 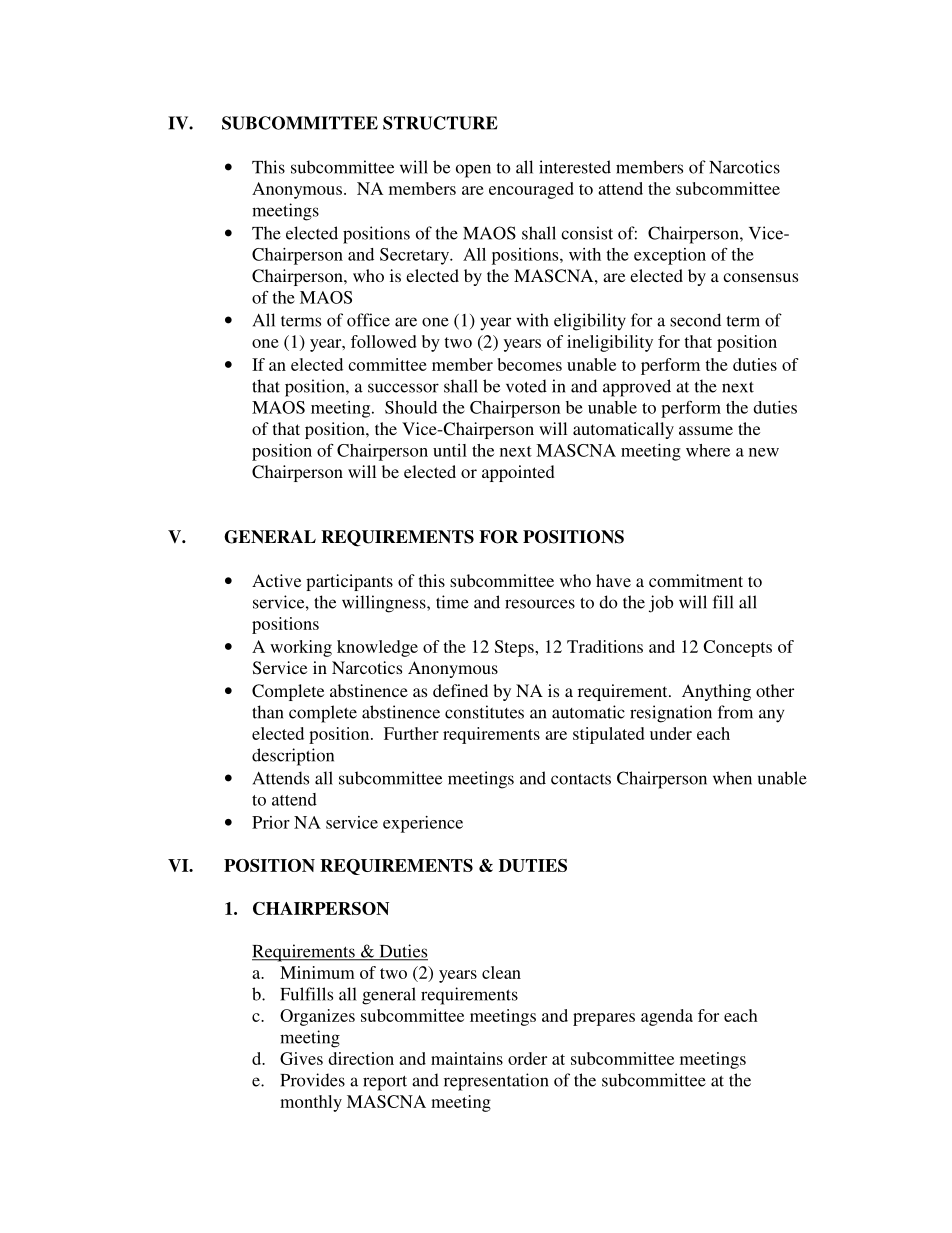 I want to click on Should, so click(x=411, y=407).
